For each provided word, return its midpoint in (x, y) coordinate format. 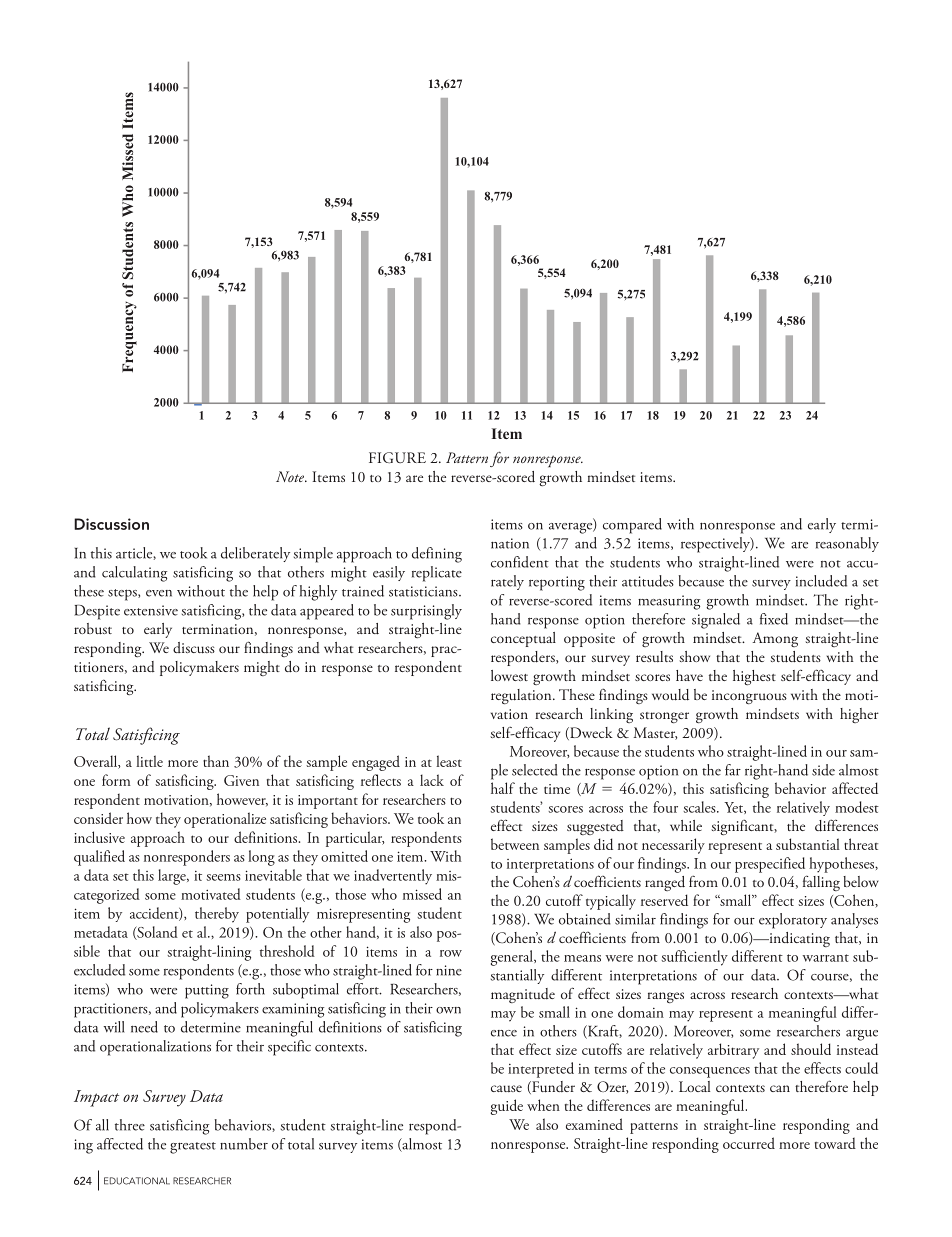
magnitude (523, 995)
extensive (151, 610)
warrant (825, 958)
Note (291, 476)
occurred (749, 1143)
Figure (397, 457)
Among (775, 639)
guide (506, 1107)
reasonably (847, 544)
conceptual (523, 639)
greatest (193, 1148)
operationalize (225, 820)
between (515, 844)
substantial (808, 844)
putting (207, 991)
